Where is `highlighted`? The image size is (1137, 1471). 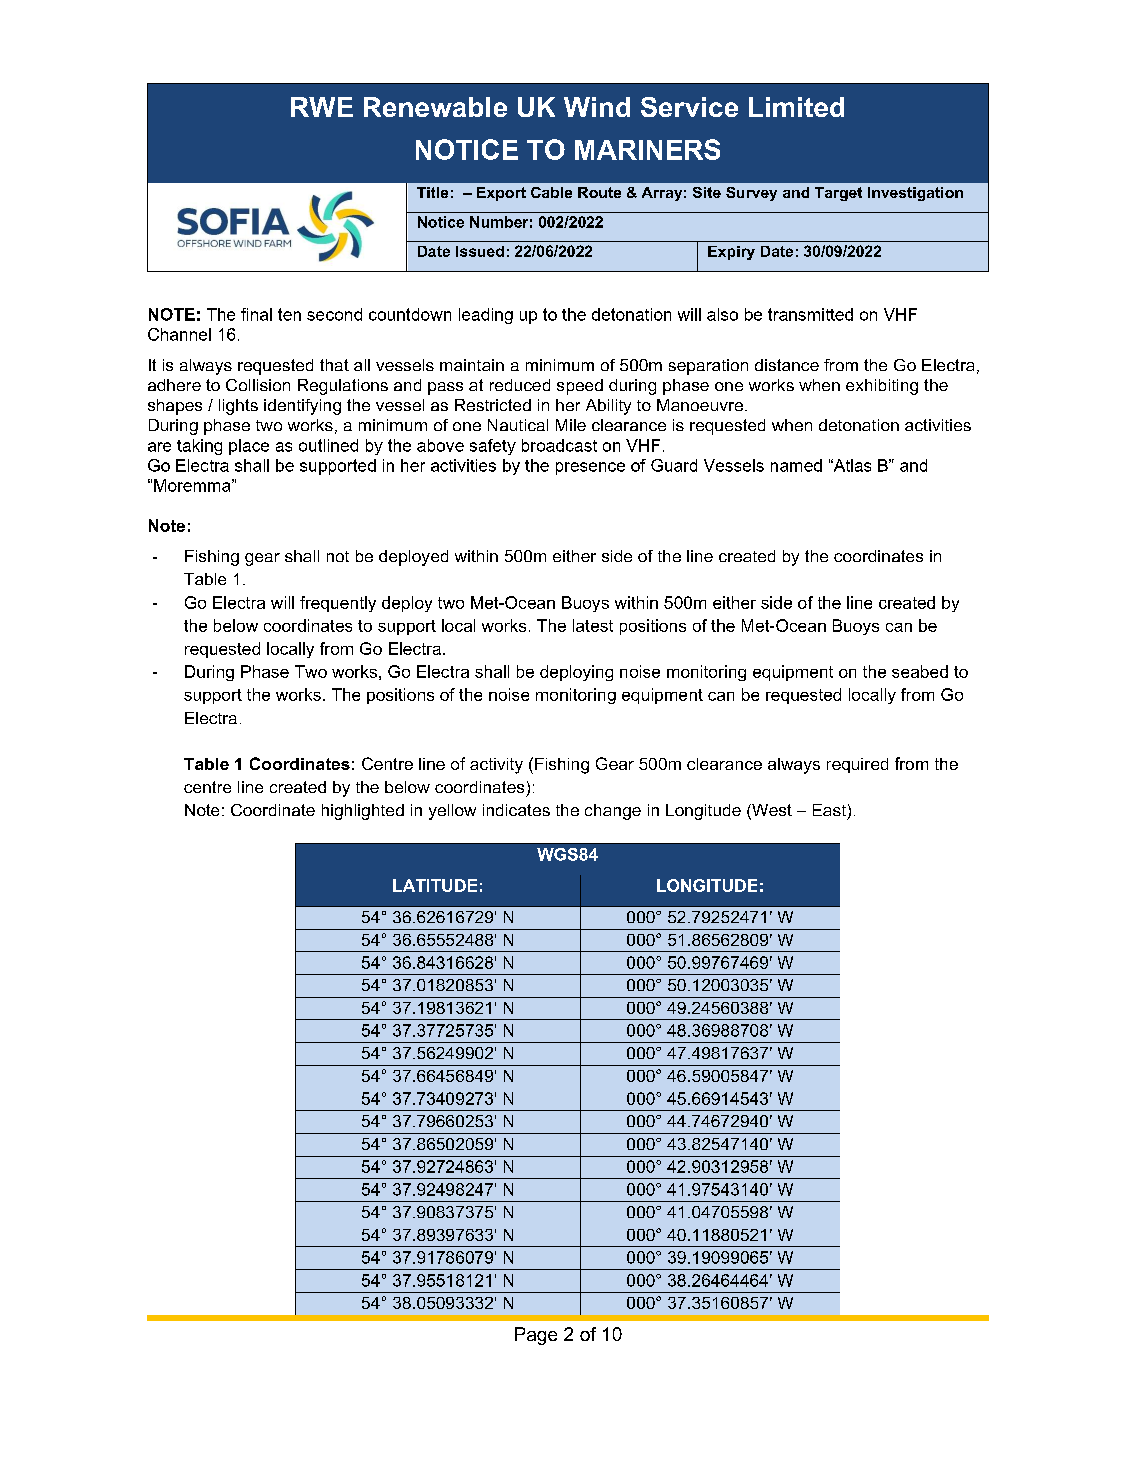
highlighted is located at coordinates (363, 812).
